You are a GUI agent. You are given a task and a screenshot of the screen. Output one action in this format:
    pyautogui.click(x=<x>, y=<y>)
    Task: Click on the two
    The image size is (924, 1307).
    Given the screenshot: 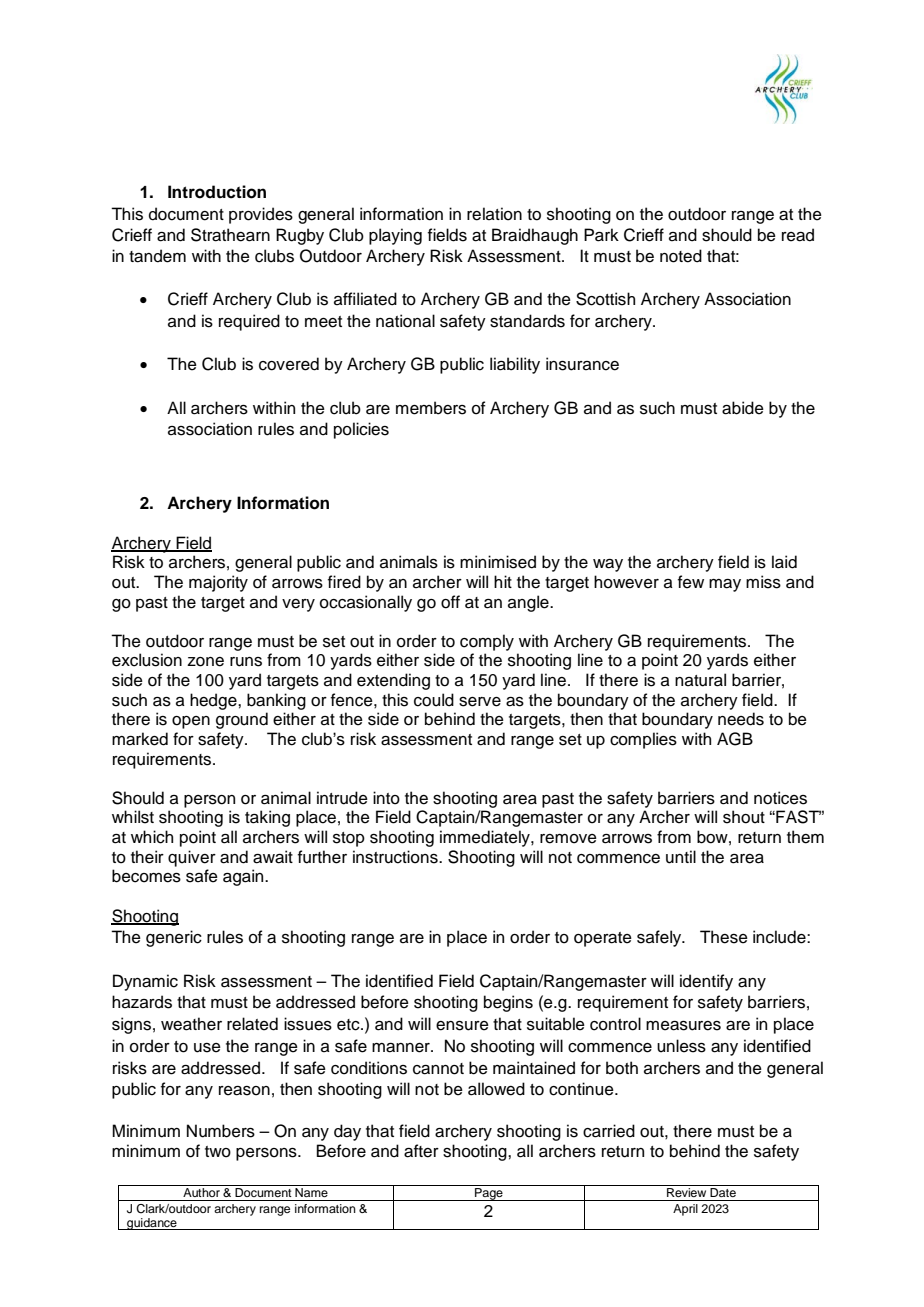 What is the action you would take?
    pyautogui.click(x=218, y=1152)
